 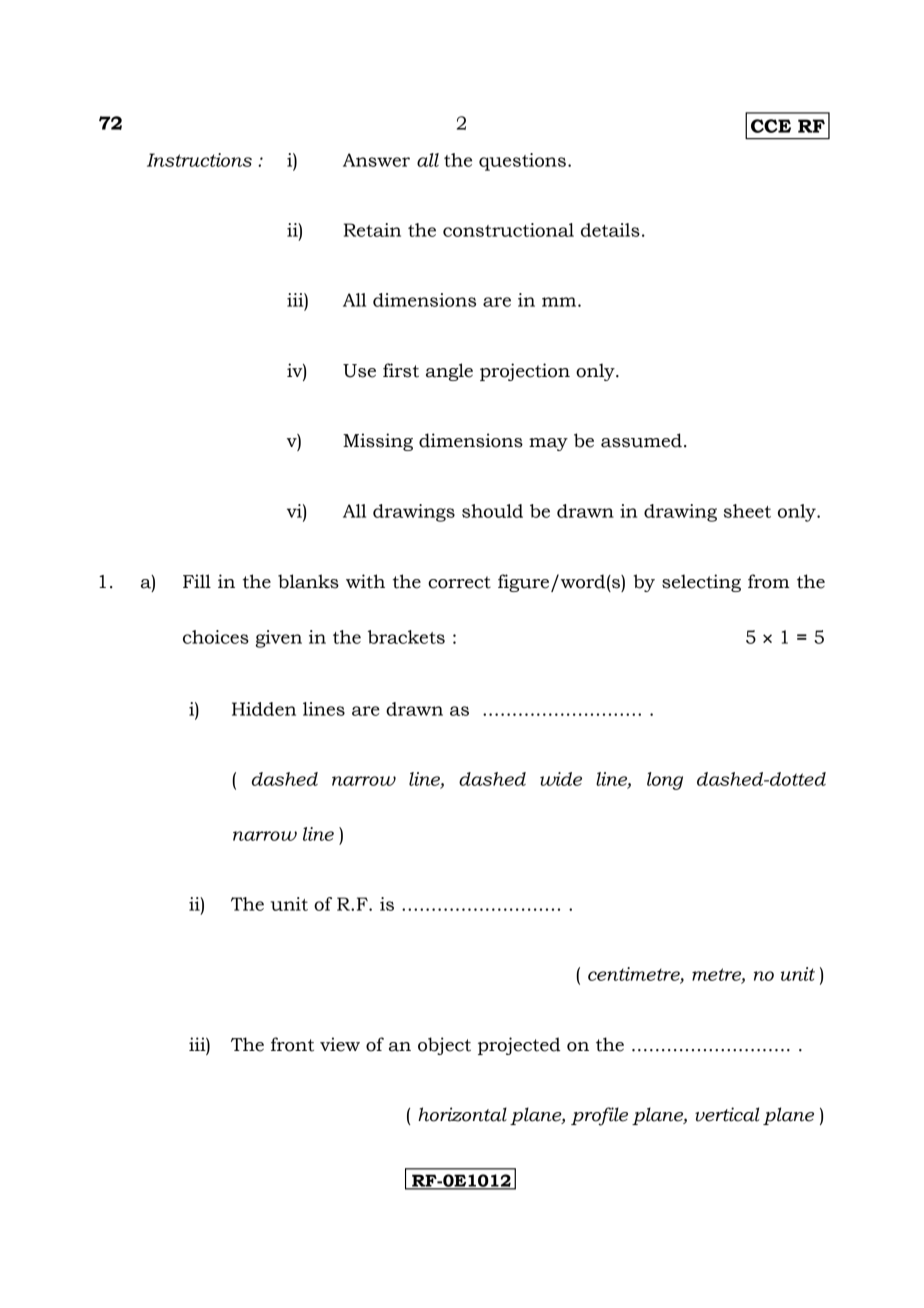 I want to click on assumed, so click(x=641, y=440).
